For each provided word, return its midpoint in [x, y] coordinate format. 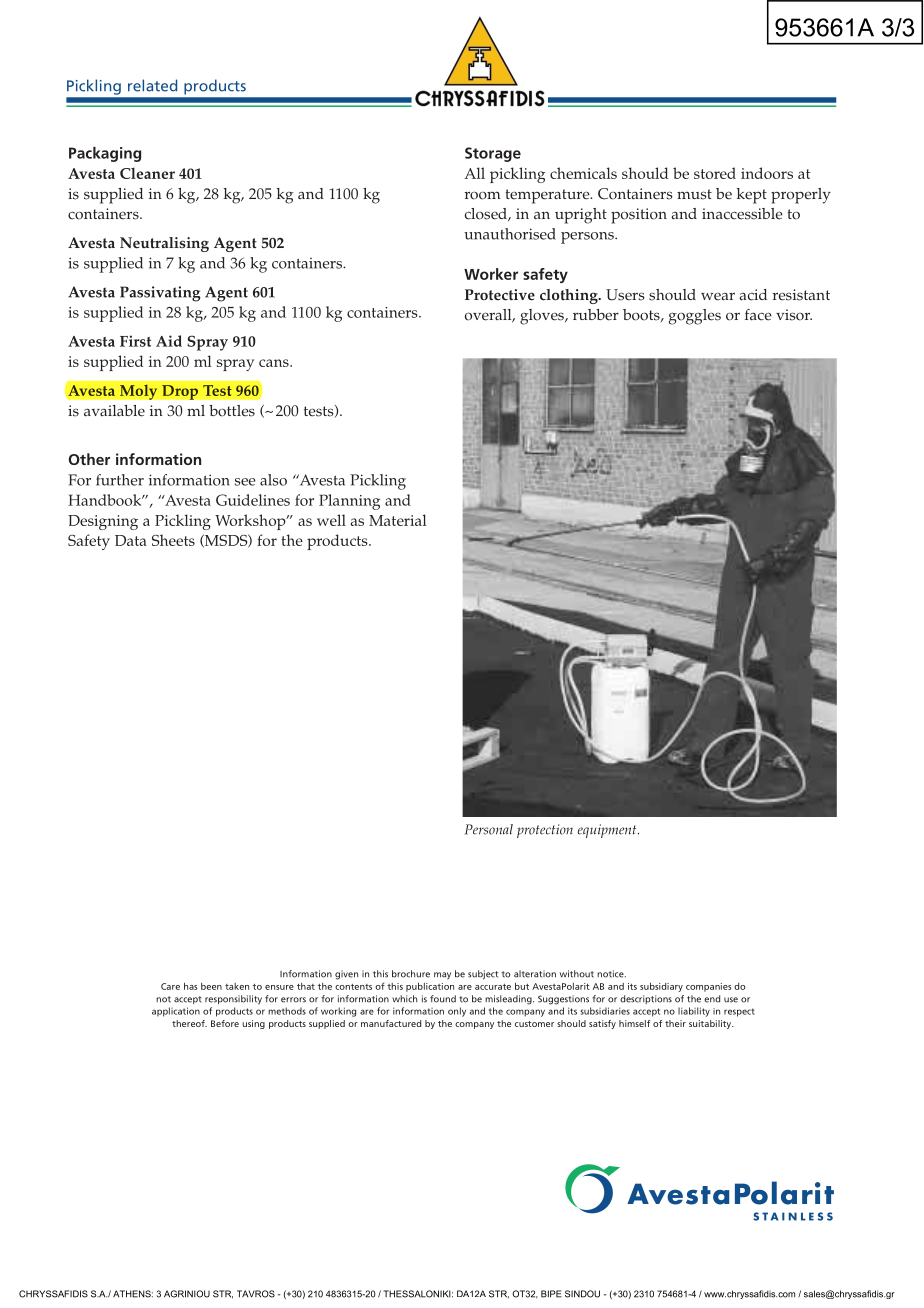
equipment [608, 831]
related [152, 85]
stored [715, 173]
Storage [493, 154]
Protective [500, 295]
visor [794, 315]
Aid [169, 341]
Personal [489, 829]
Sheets [173, 540]
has [191, 986]
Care [170, 986]
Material [398, 520]
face [758, 315]
